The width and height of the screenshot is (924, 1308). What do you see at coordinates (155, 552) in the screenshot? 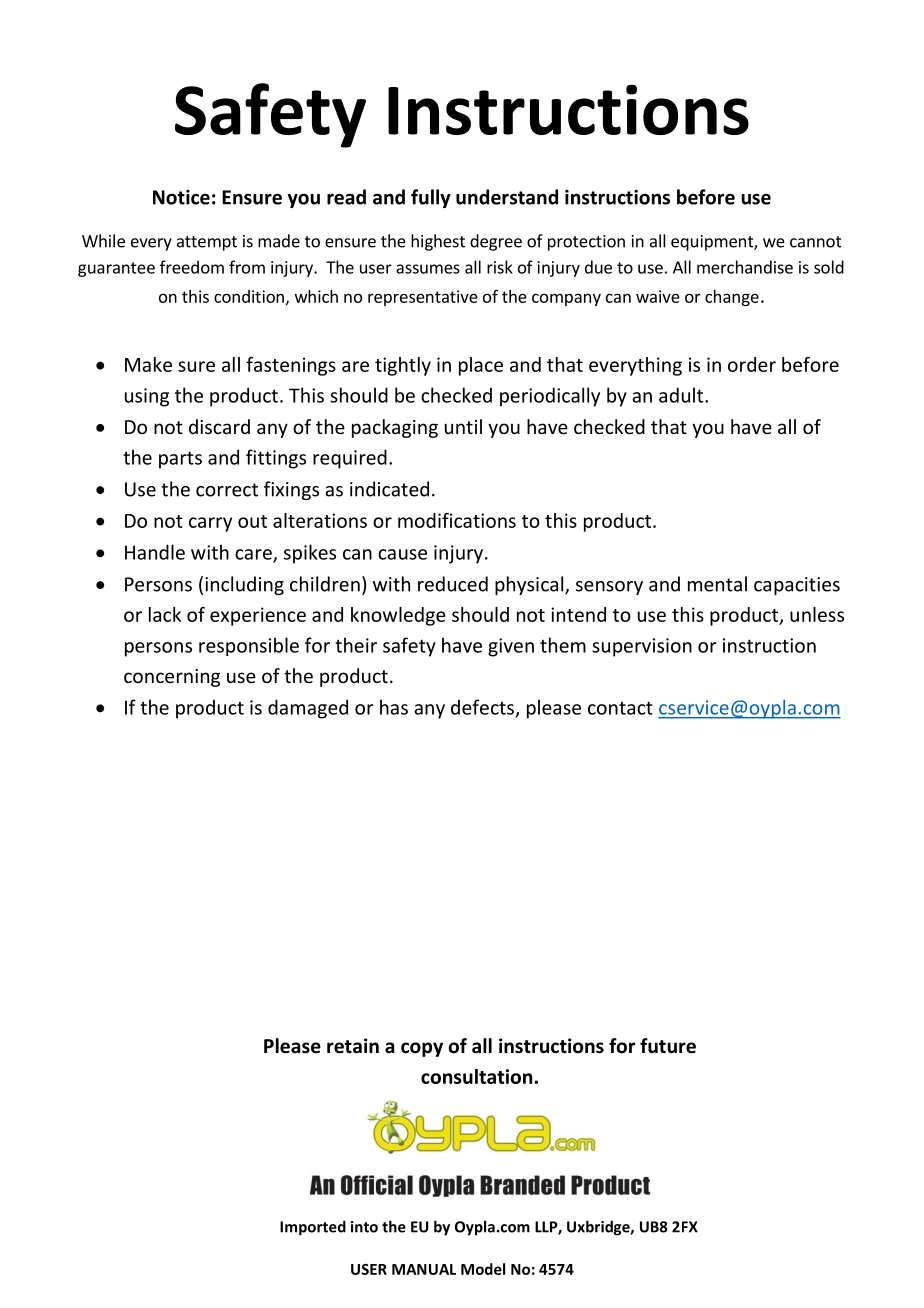
I see `Handle` at bounding box center [155, 552].
